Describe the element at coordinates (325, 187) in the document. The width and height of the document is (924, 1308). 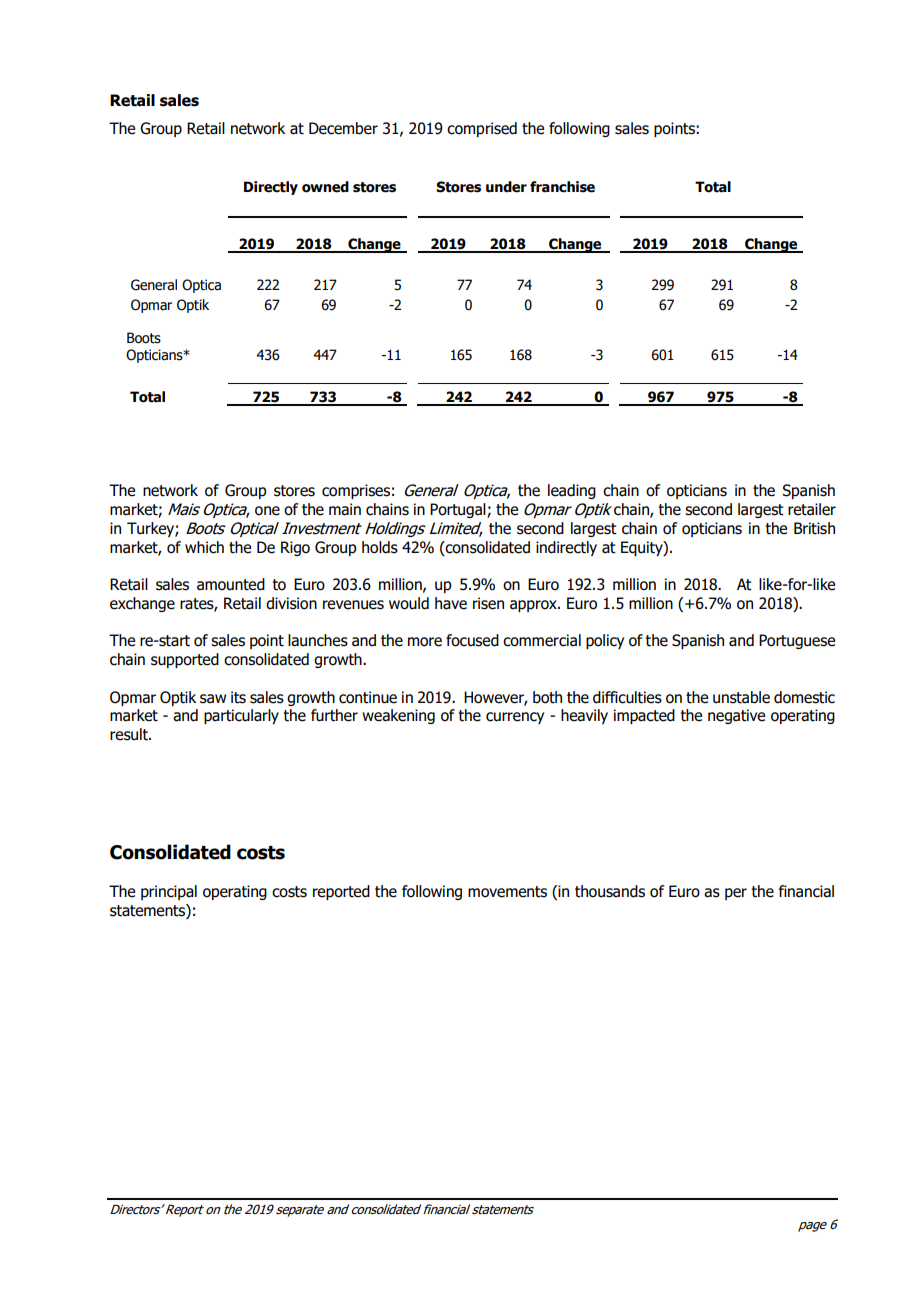
I see `owned` at that location.
